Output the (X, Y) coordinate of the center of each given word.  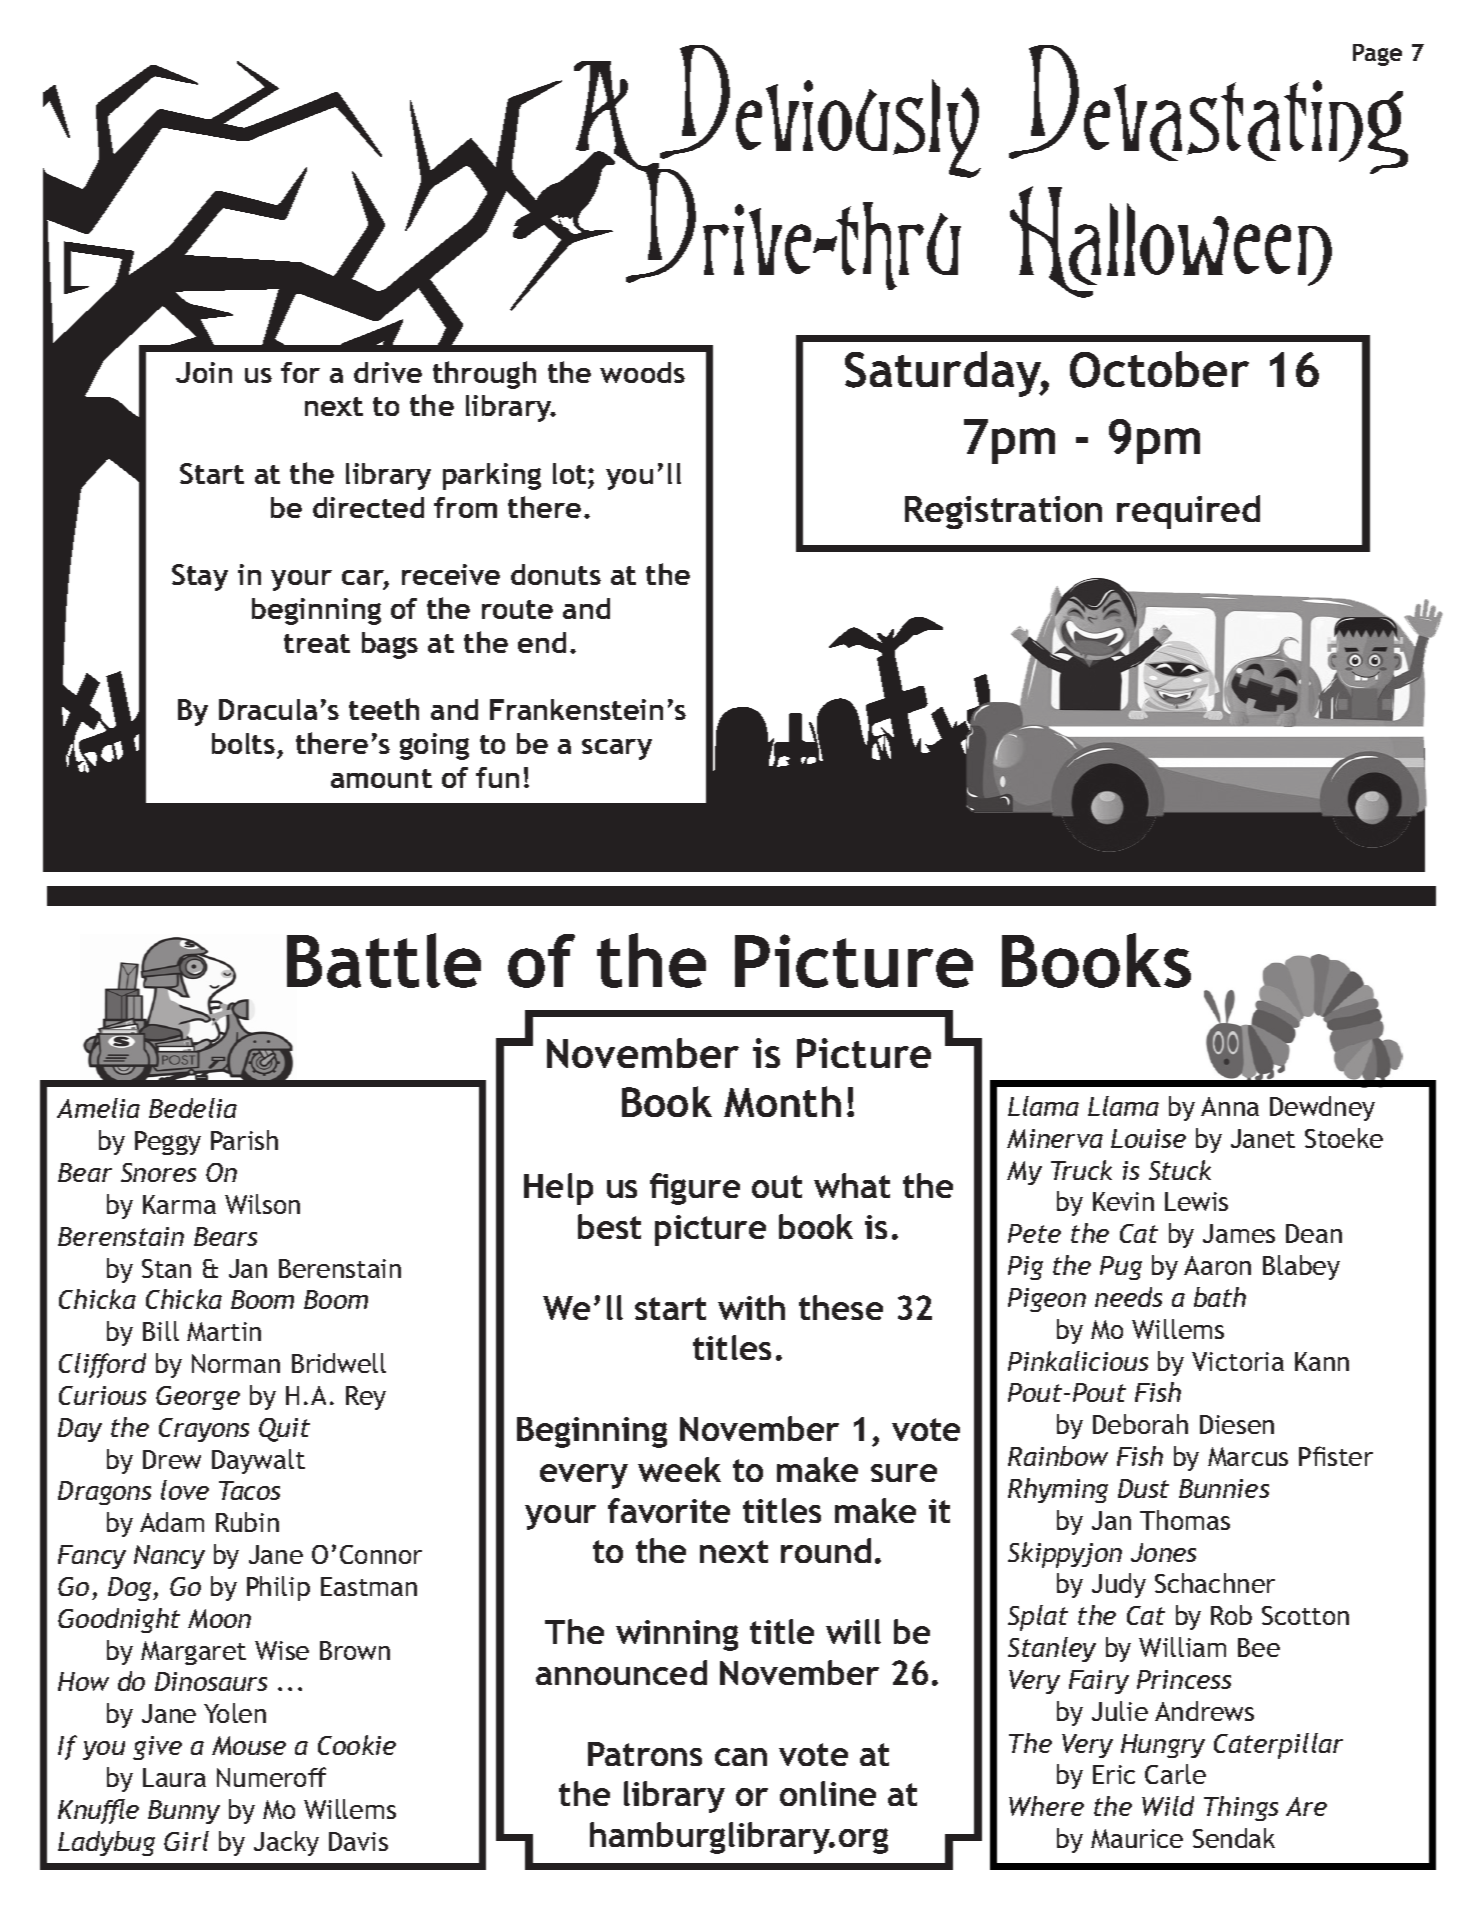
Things (1241, 1808)
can (741, 1757)
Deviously (820, 113)
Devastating (1208, 109)
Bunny (184, 1812)
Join (204, 372)
